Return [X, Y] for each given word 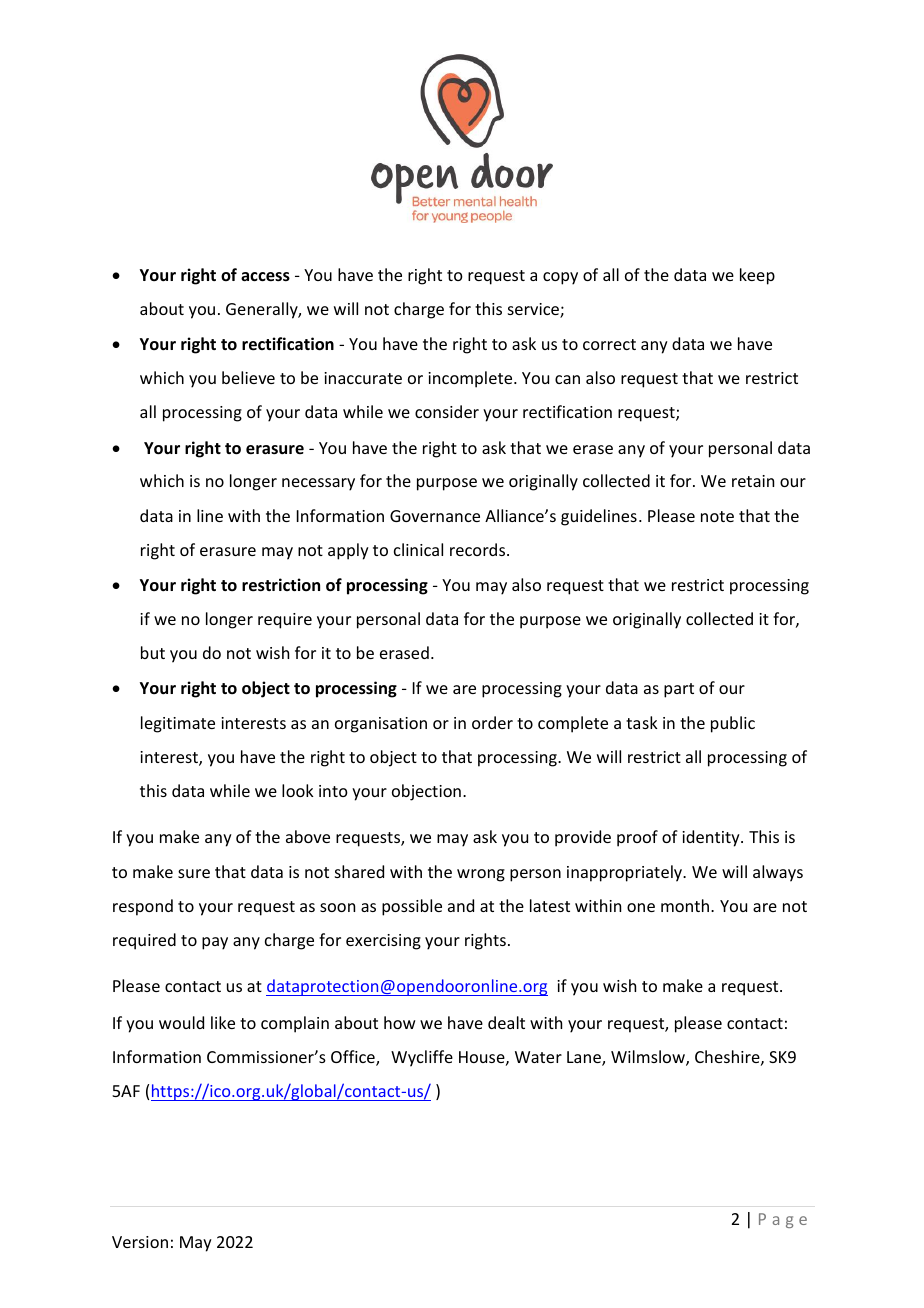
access [265, 277]
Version [140, 1242]
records [479, 549]
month [686, 905]
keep [757, 276]
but [153, 652]
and [461, 905]
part [679, 690]
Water [538, 1057]
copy [560, 278]
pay [215, 943]
